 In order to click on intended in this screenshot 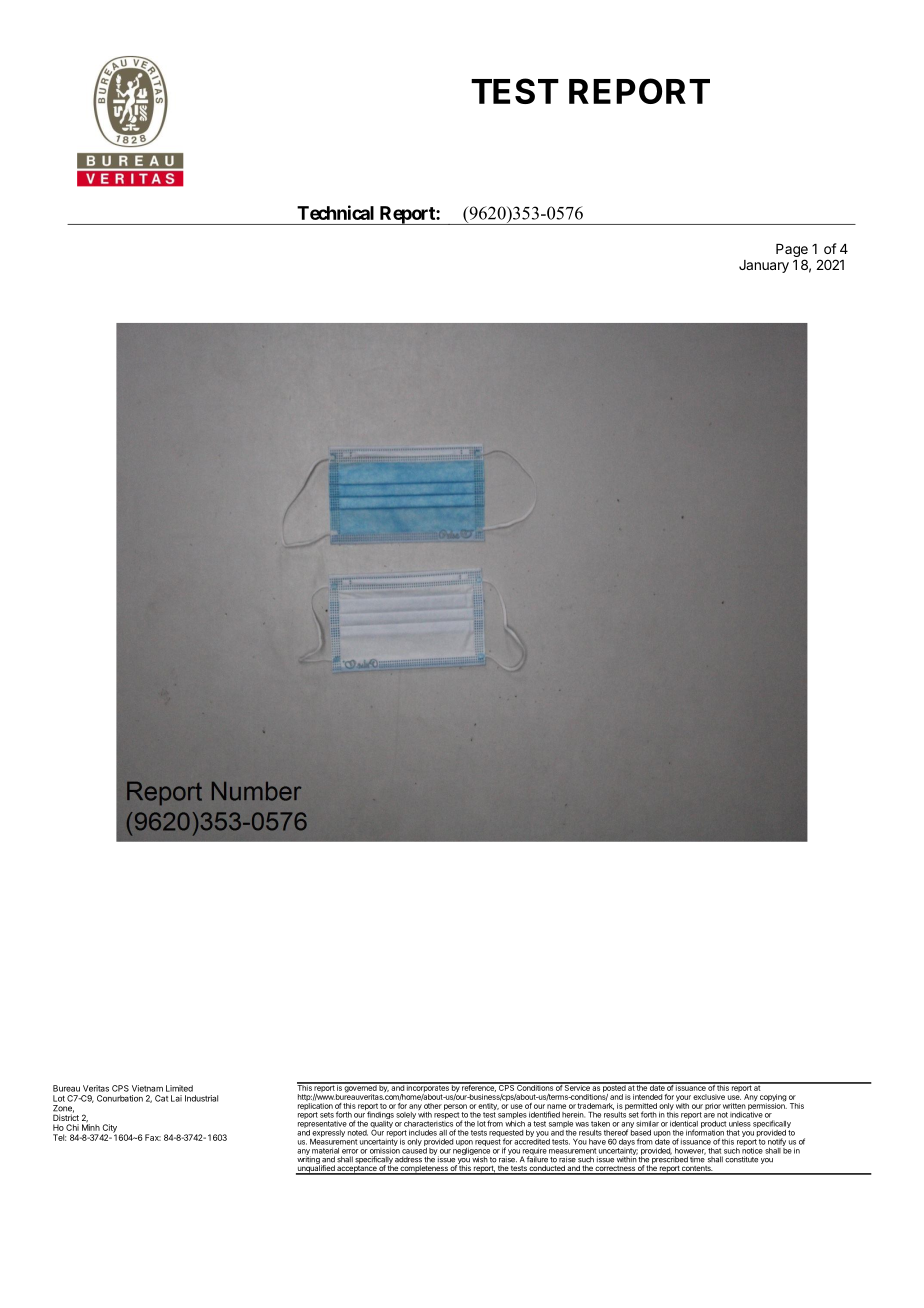, I will do `click(647, 1097)`.
